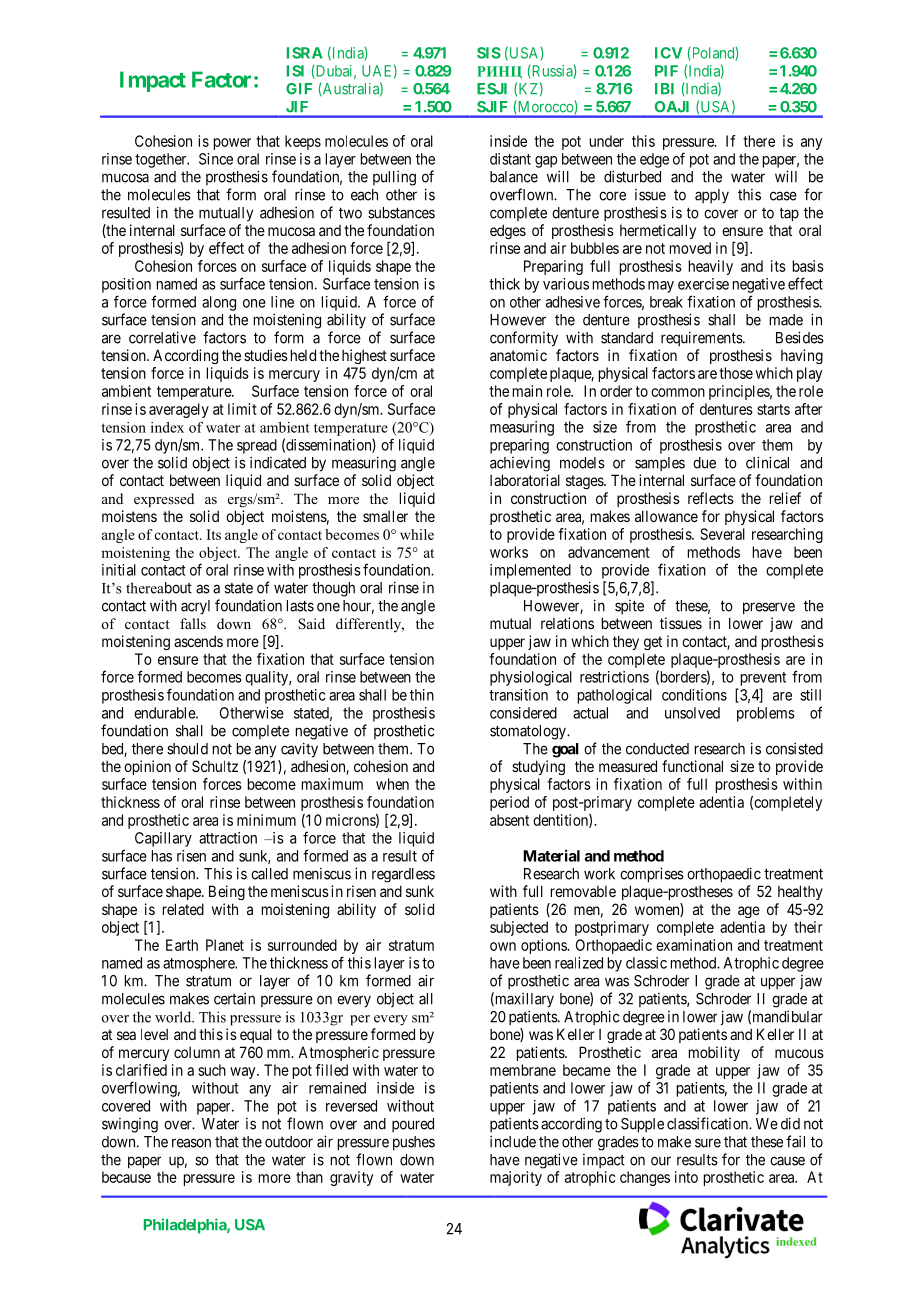 The width and height of the image is (924, 1308). I want to click on acryl, so click(195, 607).
